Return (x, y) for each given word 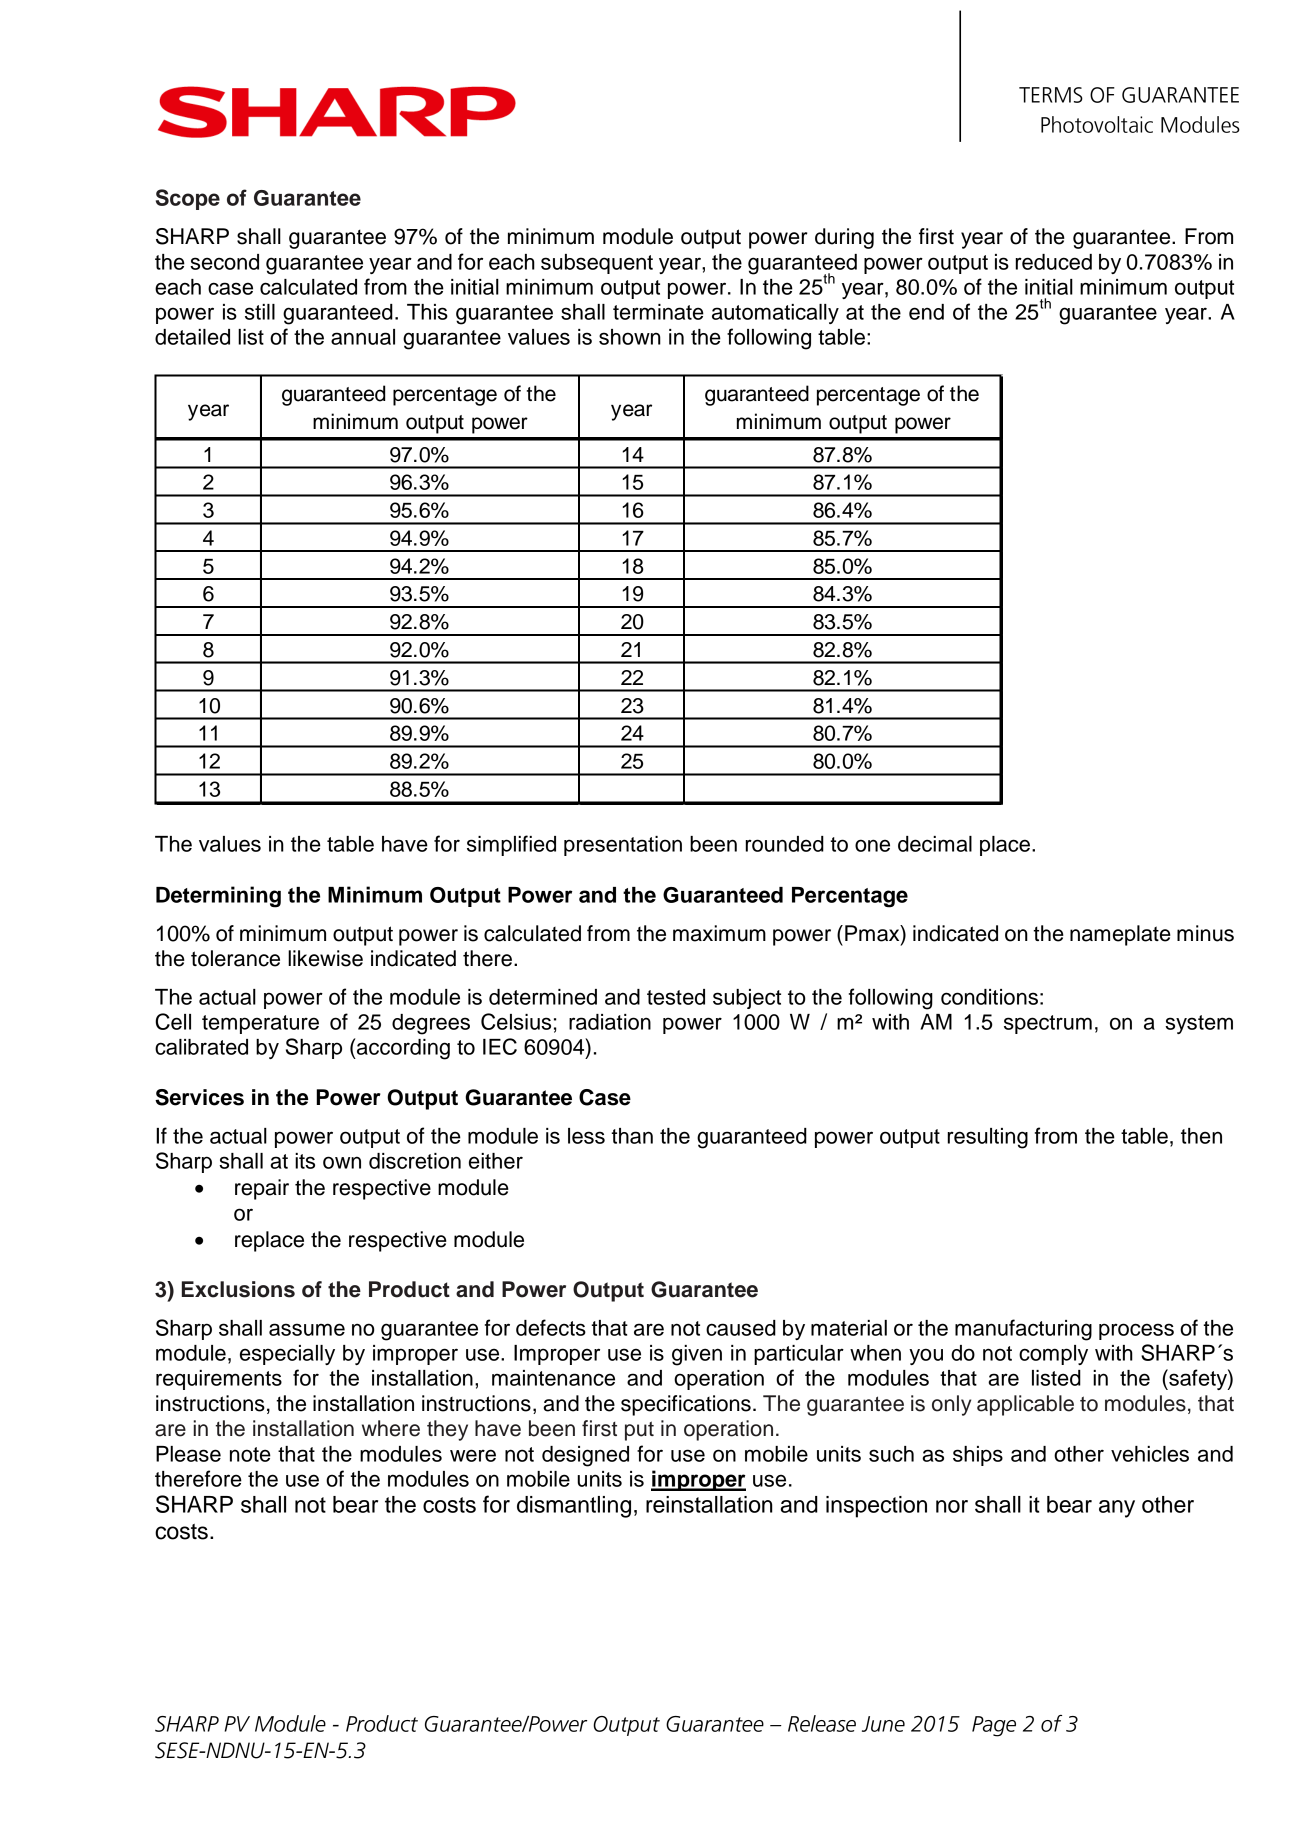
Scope (188, 199)
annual (363, 337)
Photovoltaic (1097, 124)
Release (822, 1723)
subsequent (597, 264)
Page (994, 1726)
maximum (719, 933)
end (926, 312)
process (1136, 1331)
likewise (325, 958)
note (250, 1454)
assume (307, 1329)
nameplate (1120, 935)
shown (630, 337)
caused (741, 1328)
